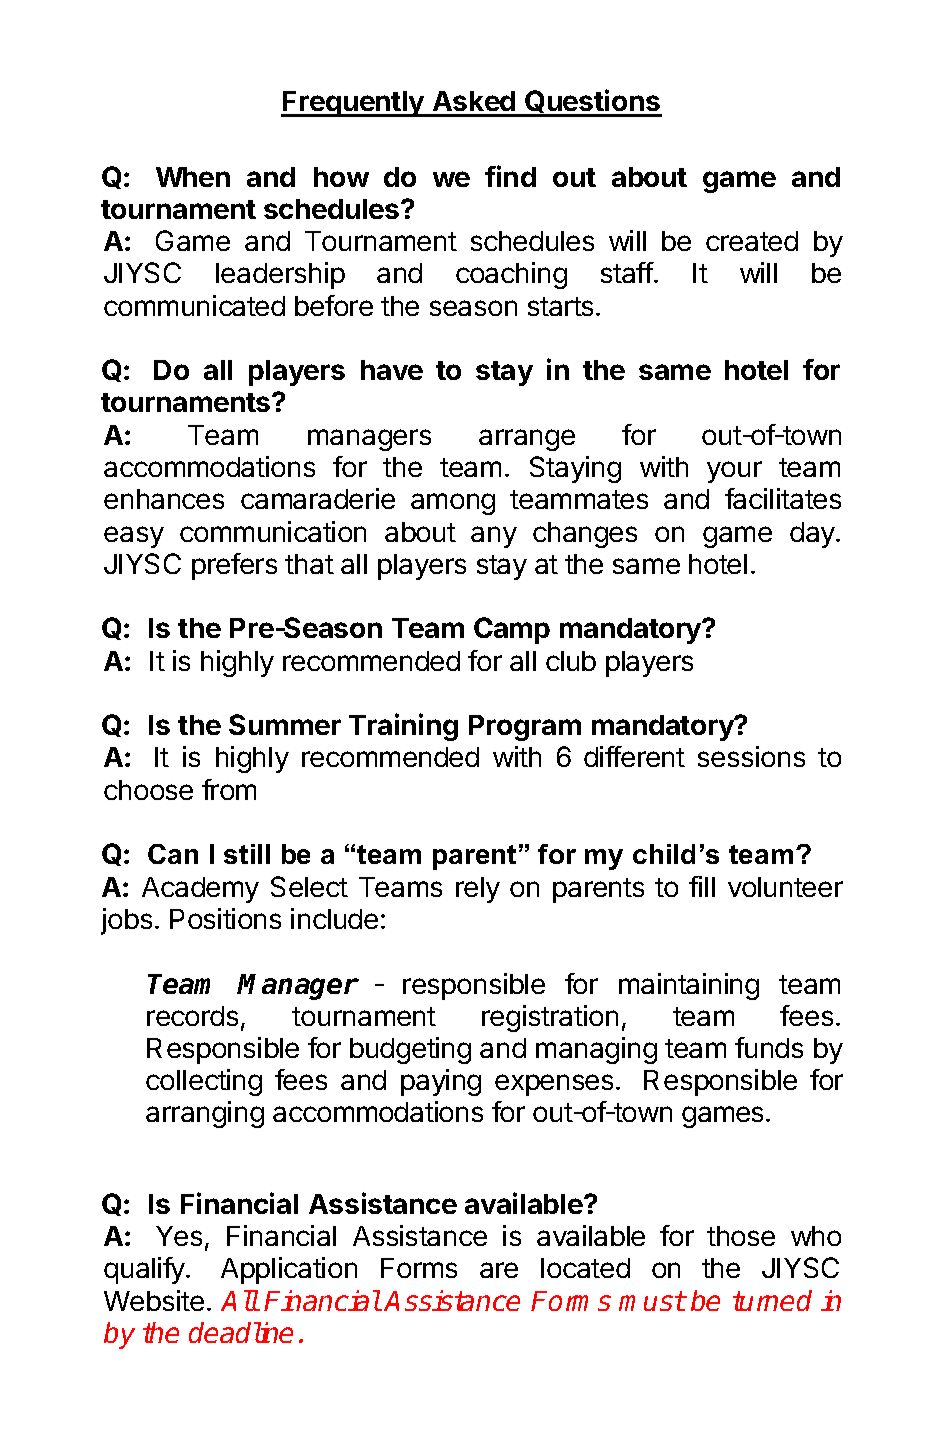  What do you see at coordinates (751, 756) in the screenshot?
I see `sessions` at bounding box center [751, 756].
